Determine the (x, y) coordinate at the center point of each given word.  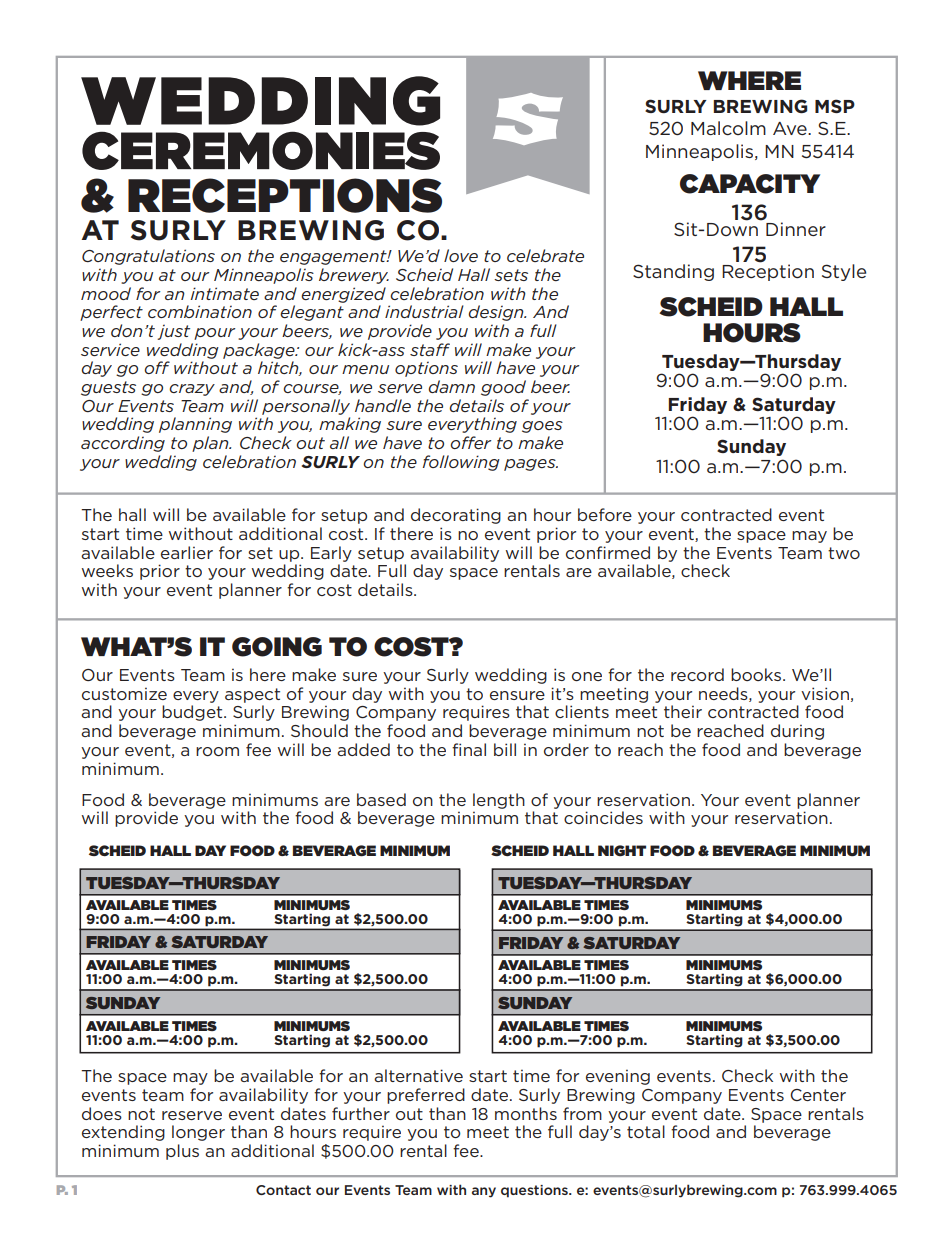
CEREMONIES (261, 150)
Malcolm (728, 128)
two (844, 553)
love (461, 255)
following (461, 463)
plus (182, 1152)
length (499, 801)
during (797, 732)
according (123, 444)
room (217, 751)
